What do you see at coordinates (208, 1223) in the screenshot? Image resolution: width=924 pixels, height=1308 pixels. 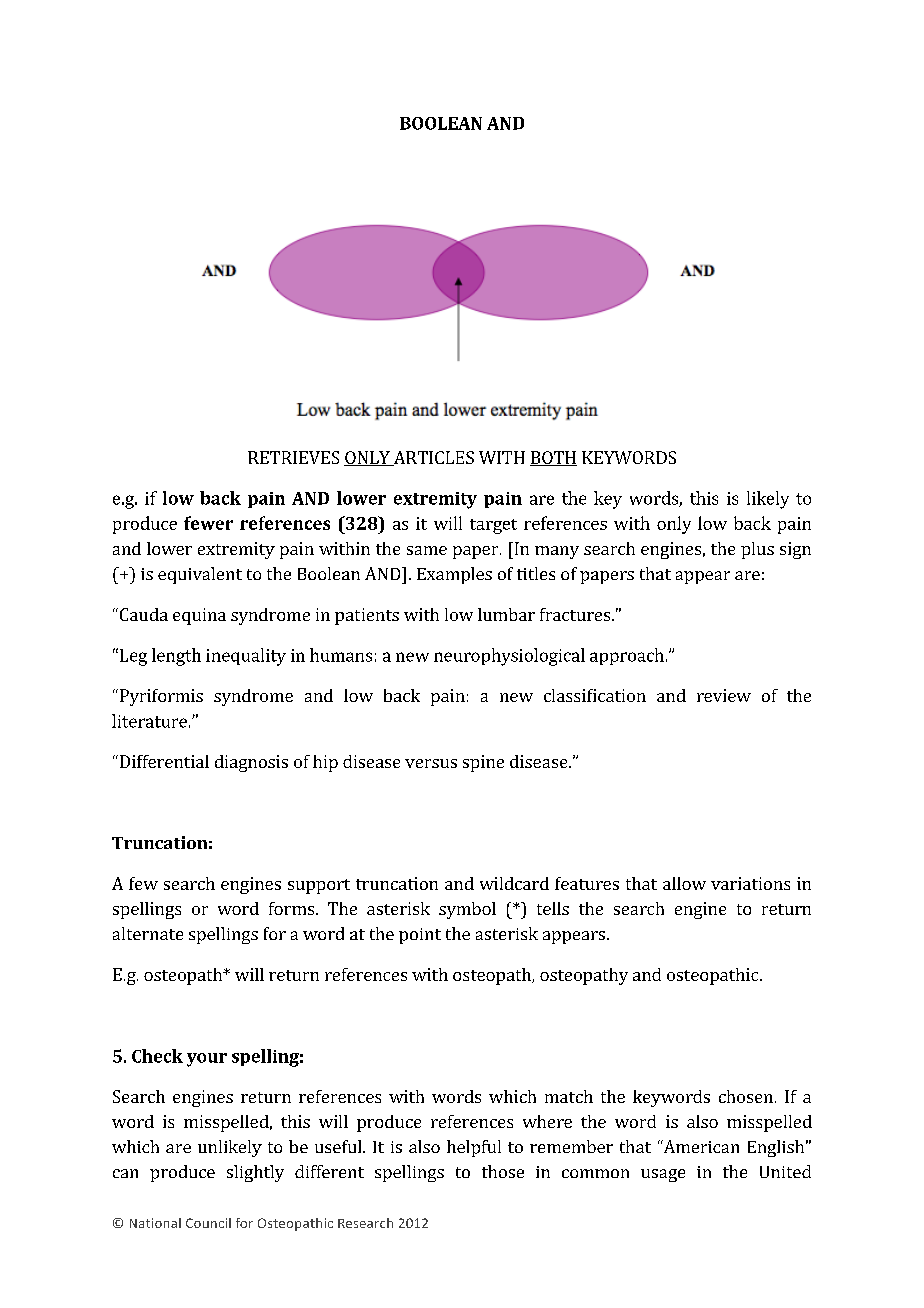 I see `Council` at bounding box center [208, 1223].
